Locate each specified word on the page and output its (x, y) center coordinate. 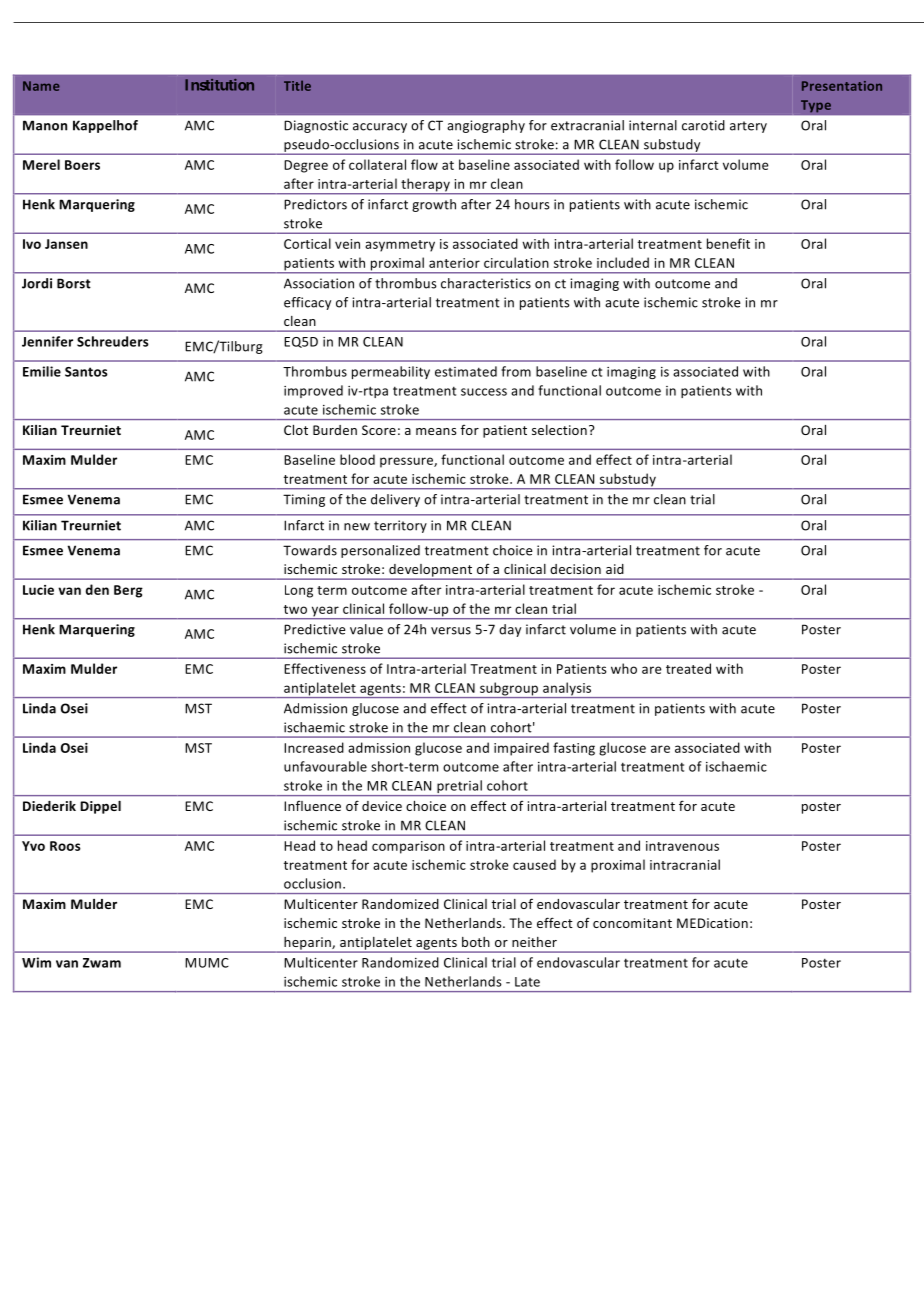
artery (748, 127)
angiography (486, 126)
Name (41, 86)
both (476, 942)
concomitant (632, 923)
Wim (36, 962)
